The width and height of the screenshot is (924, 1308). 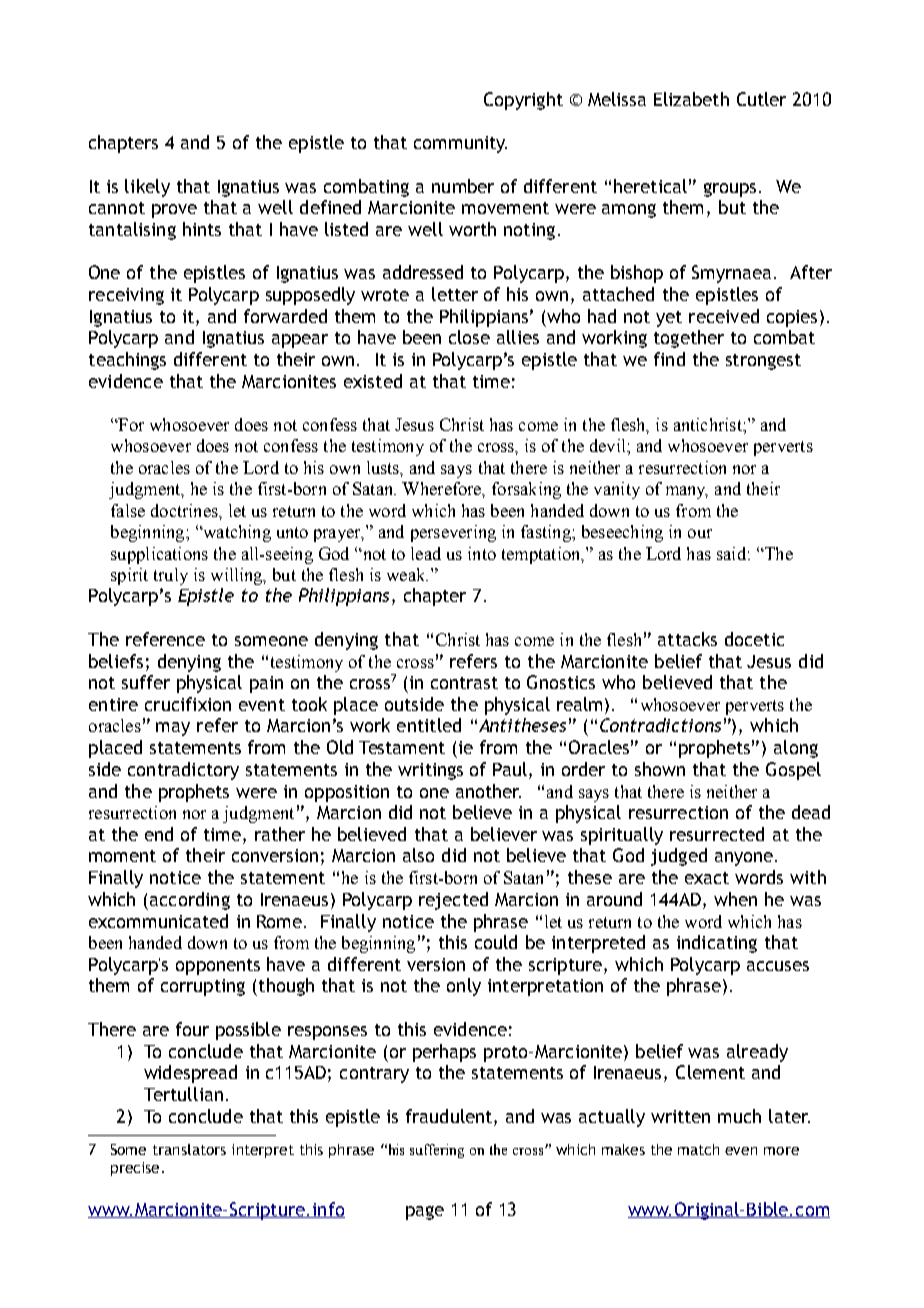 I want to click on received, so click(x=724, y=316).
